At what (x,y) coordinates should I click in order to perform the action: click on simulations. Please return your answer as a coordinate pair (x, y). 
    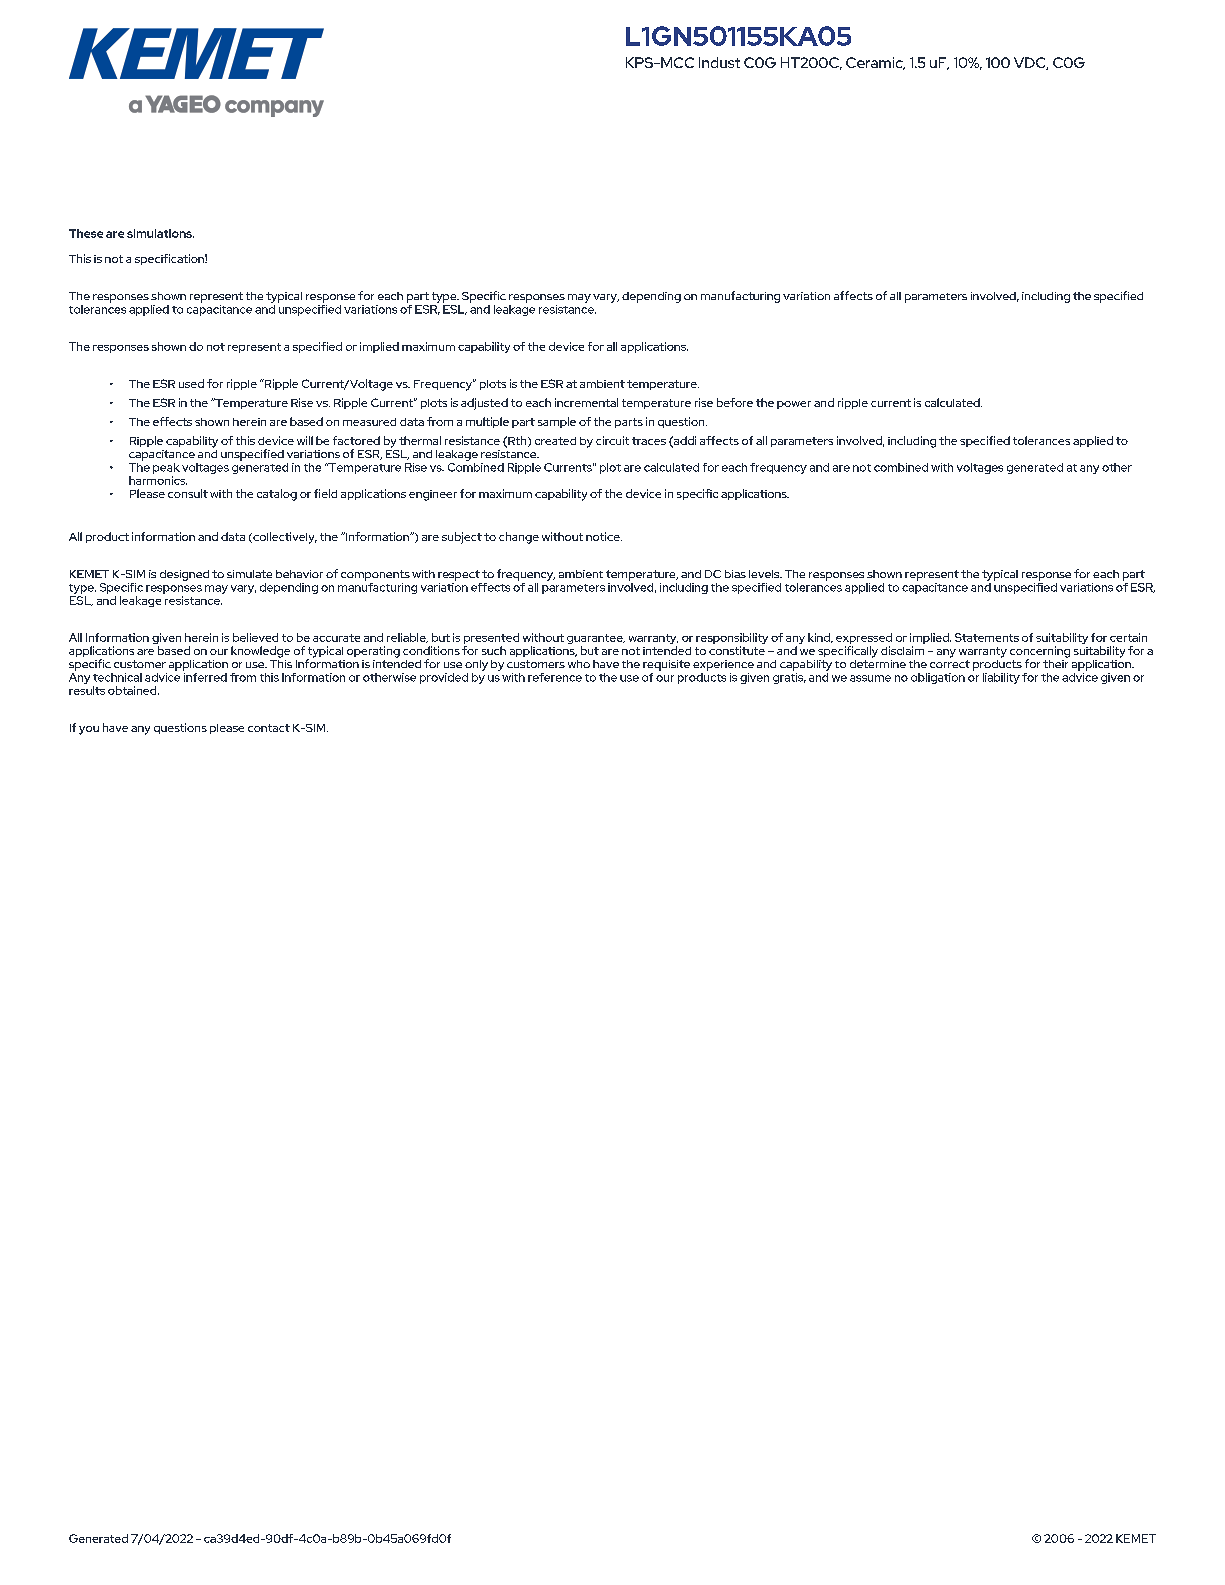
    Looking at the image, I should click on (160, 233).
